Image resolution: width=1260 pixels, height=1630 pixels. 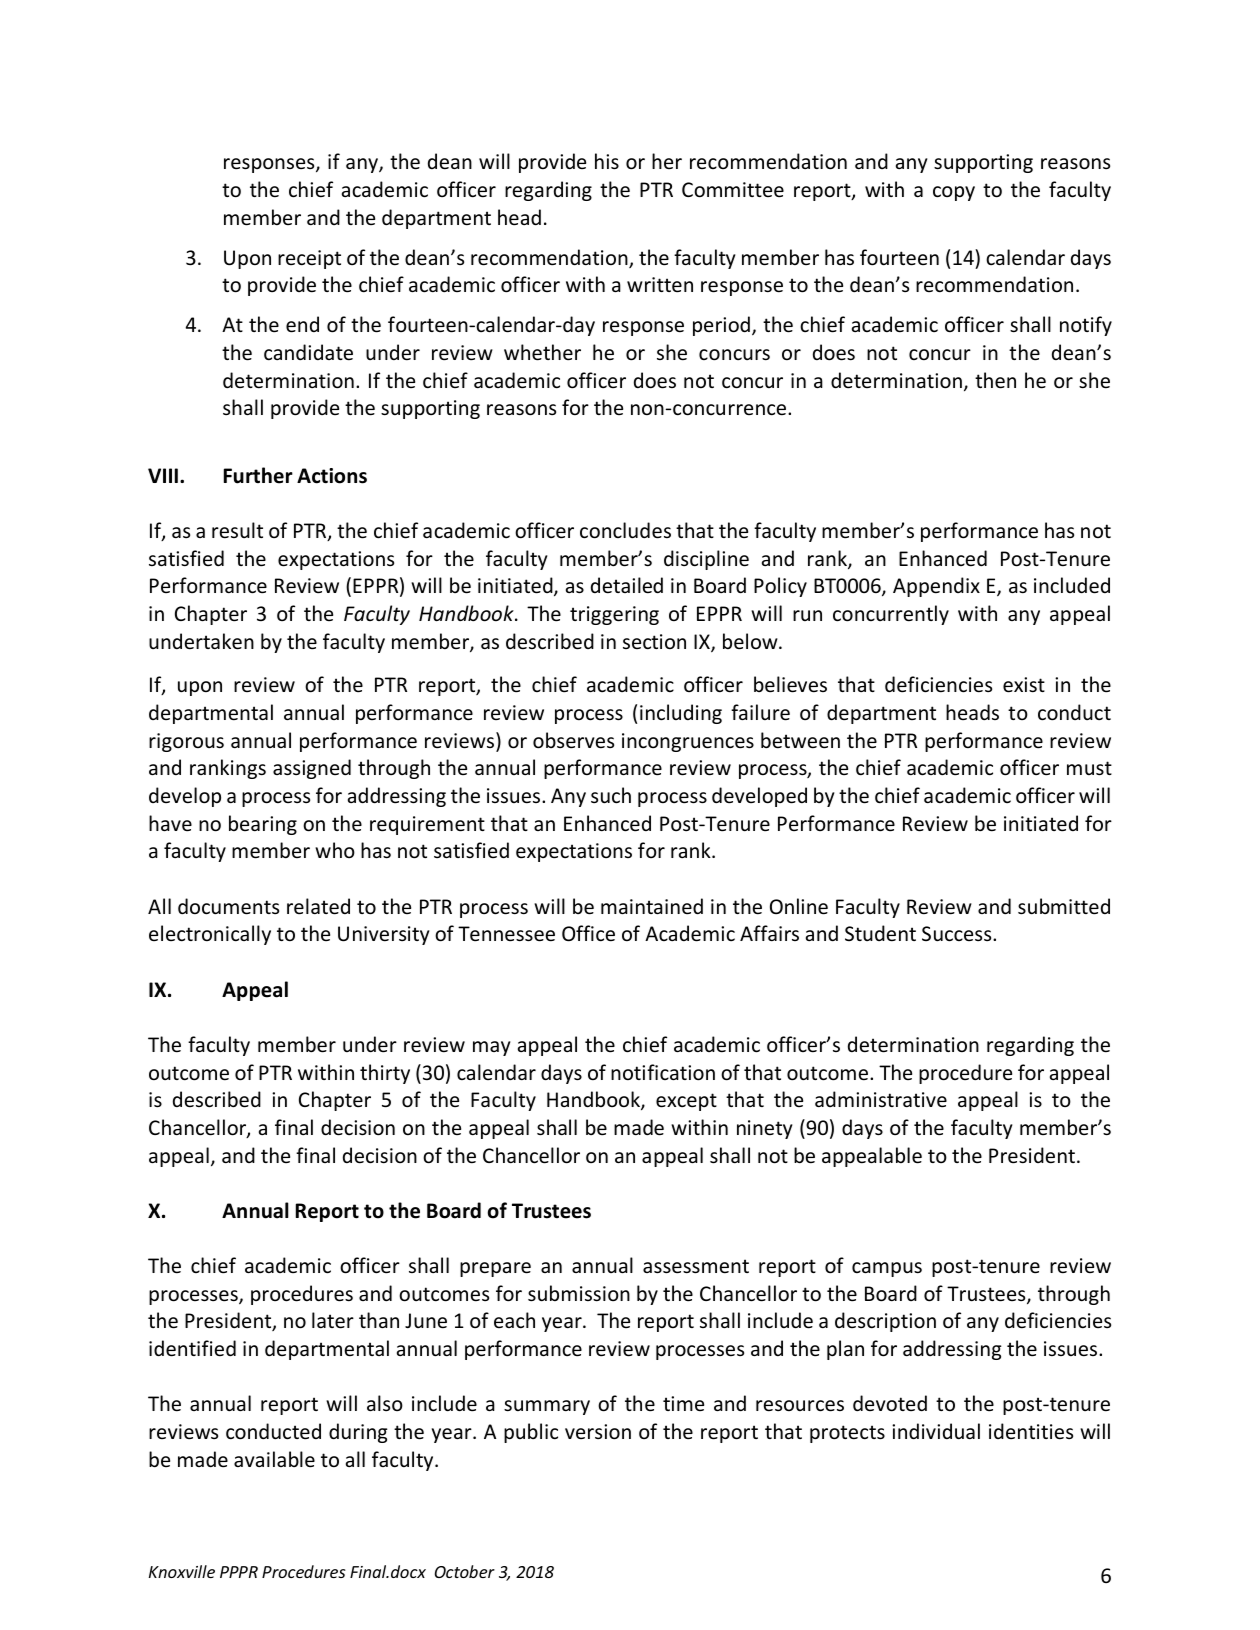 What do you see at coordinates (309, 259) in the document?
I see `receipt` at bounding box center [309, 259].
